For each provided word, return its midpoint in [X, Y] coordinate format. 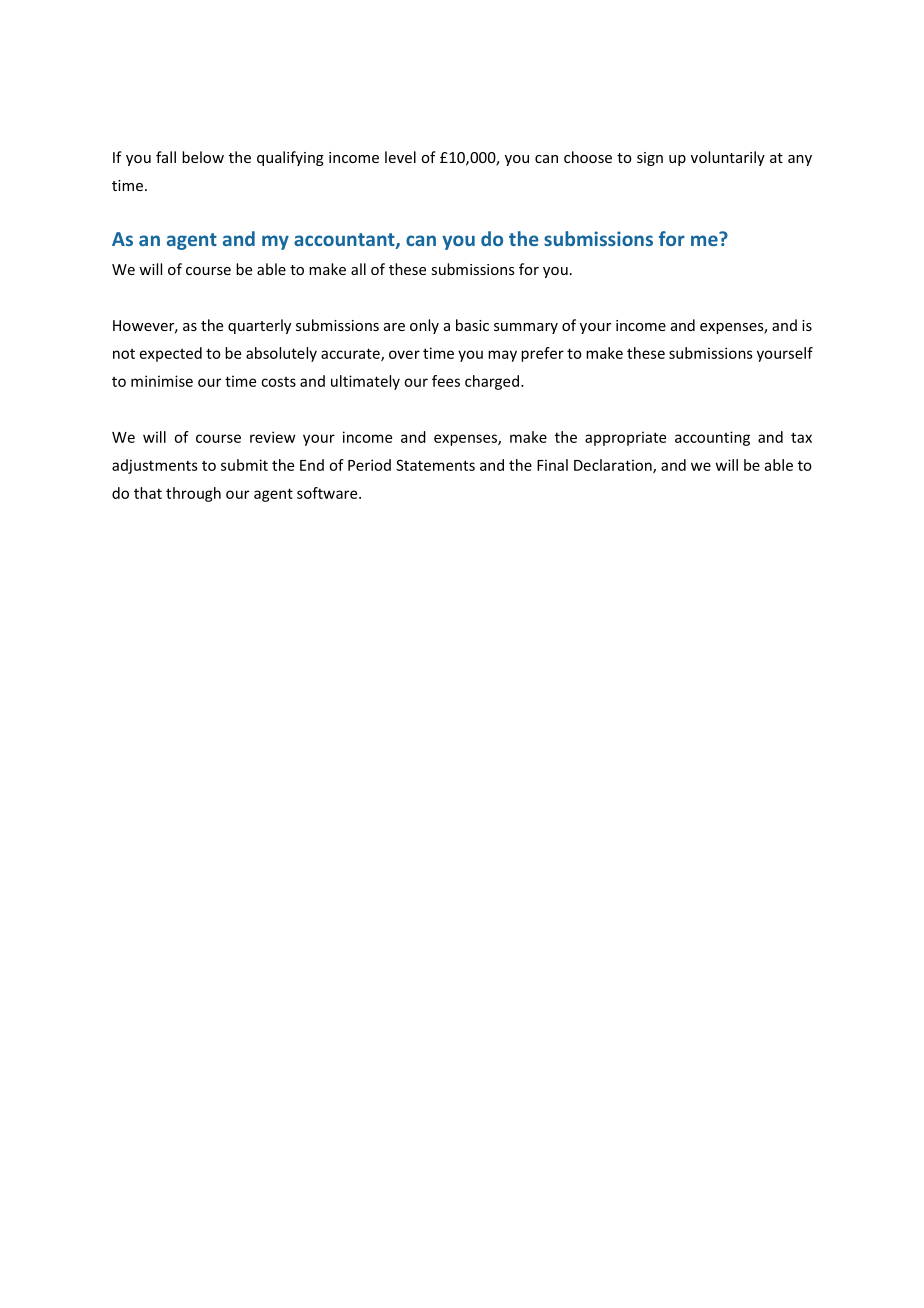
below [203, 157]
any [800, 160]
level [400, 157]
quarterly [259, 326]
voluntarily [728, 158]
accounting [712, 438]
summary [526, 328]
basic [472, 325]
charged [492, 382]
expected [171, 354]
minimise [162, 381]
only [424, 326]
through [193, 494]
